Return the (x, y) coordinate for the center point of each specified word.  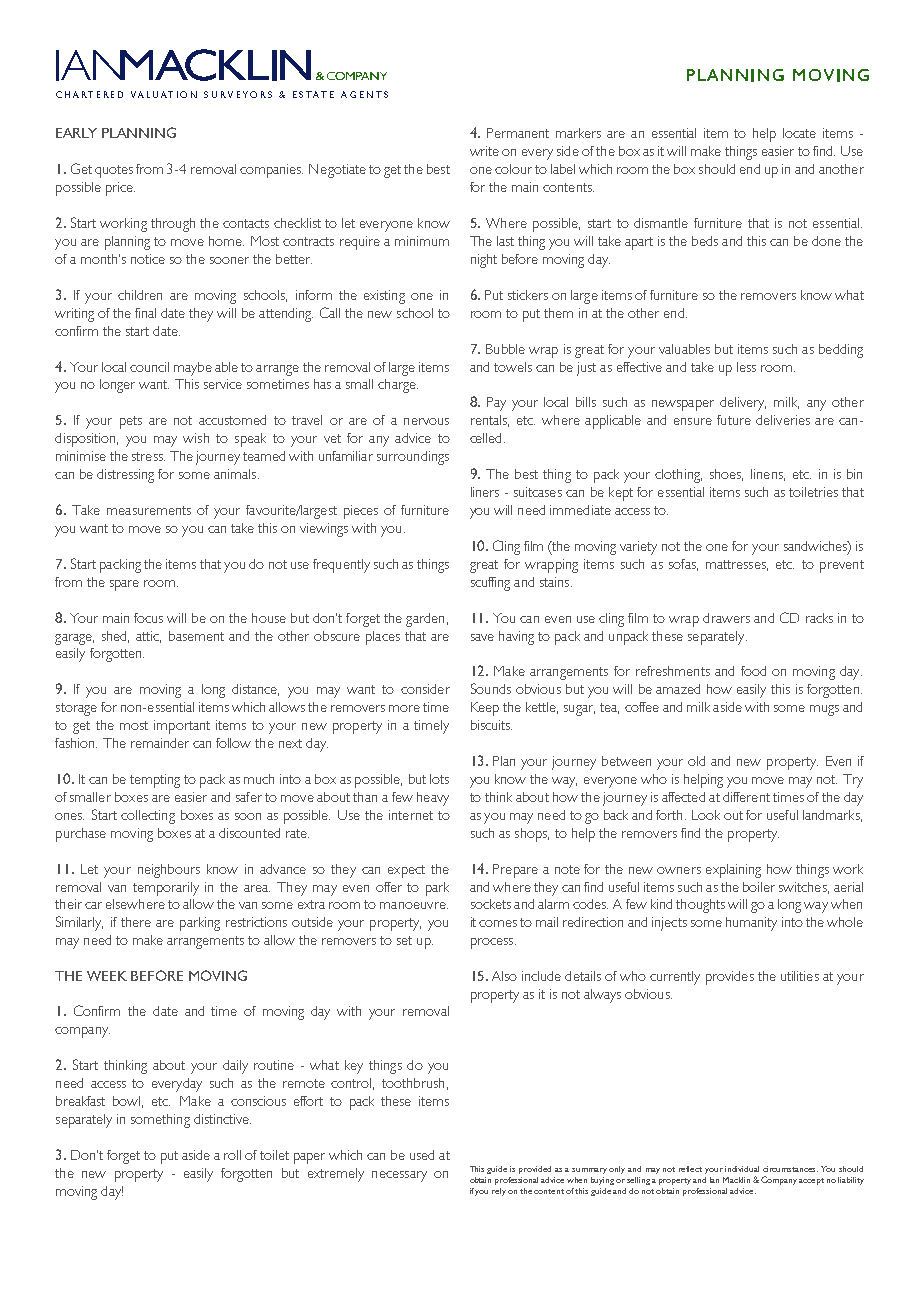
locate (799, 133)
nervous (426, 421)
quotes (114, 171)
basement (196, 636)
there (136, 922)
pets (131, 422)
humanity (751, 924)
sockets (491, 904)
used (422, 1155)
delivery (743, 404)
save (482, 637)
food (753, 671)
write (484, 151)
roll (232, 1155)
